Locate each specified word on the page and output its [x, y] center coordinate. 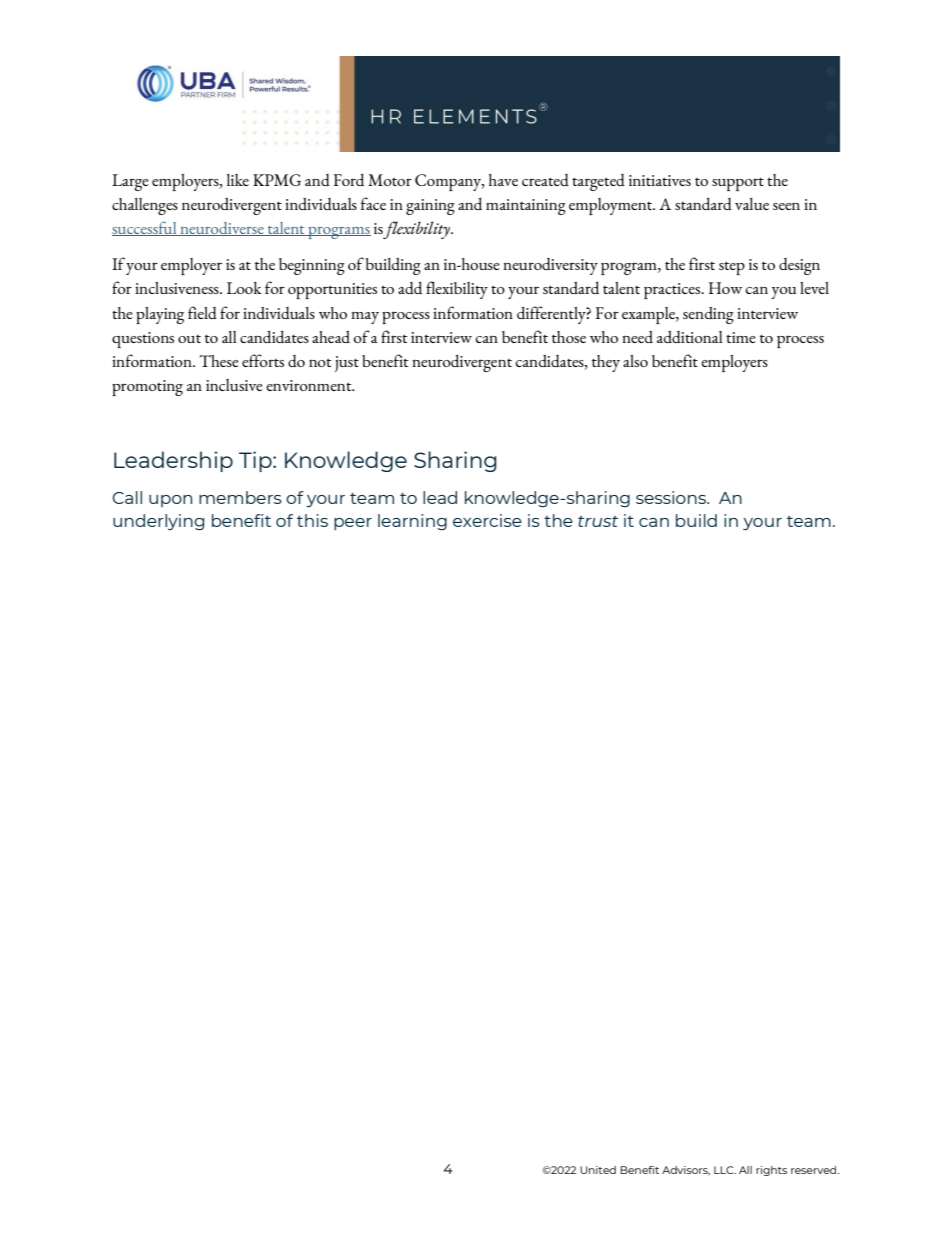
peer [353, 524]
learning [412, 522]
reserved [815, 1170]
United [598, 1170]
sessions [672, 497]
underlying [158, 522]
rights [771, 1171]
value [752, 204]
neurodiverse [222, 229]
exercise [487, 520]
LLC [725, 1170]
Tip [256, 461]
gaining [430, 207]
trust [598, 521]
